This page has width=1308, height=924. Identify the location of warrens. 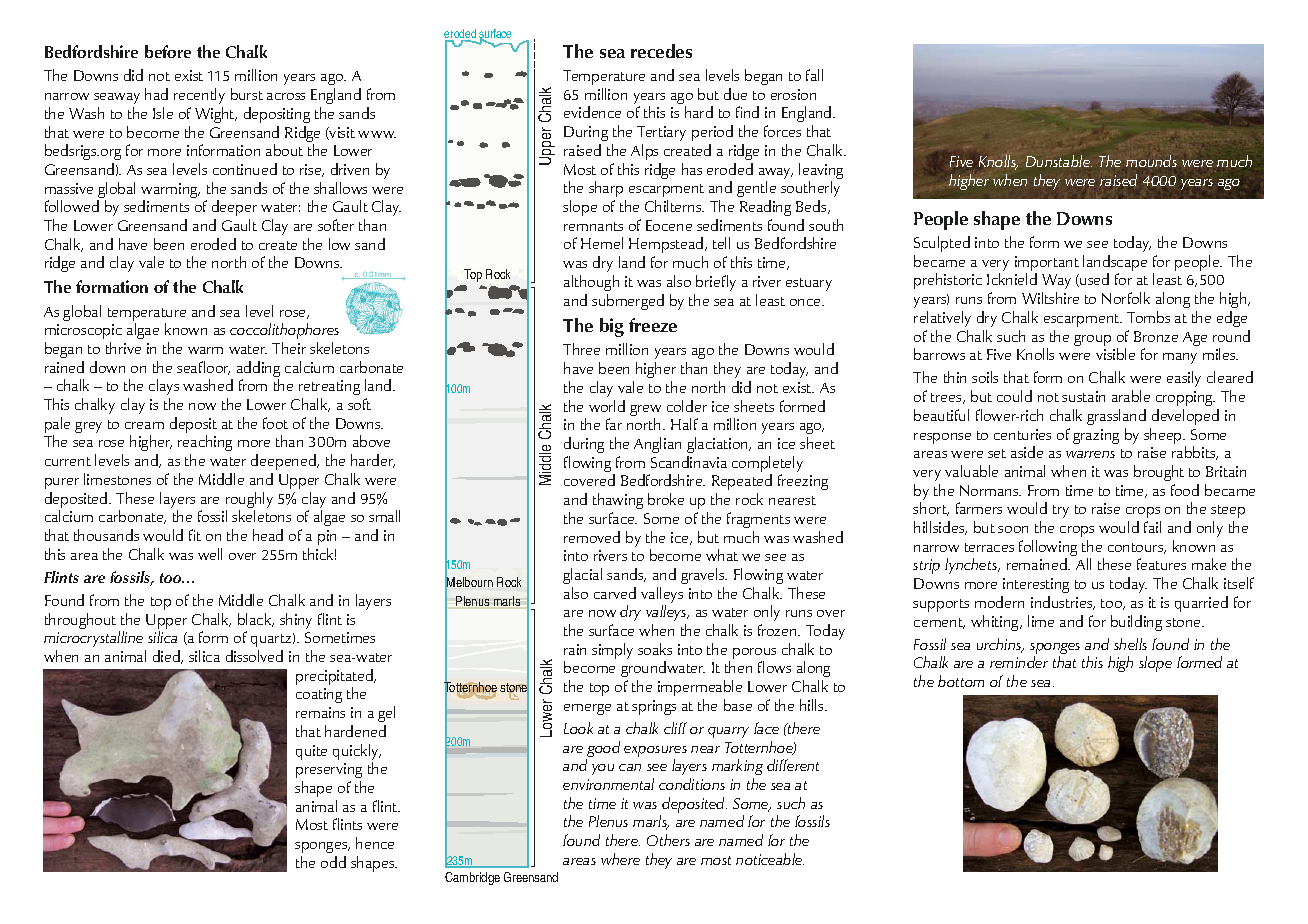
(1090, 454).
